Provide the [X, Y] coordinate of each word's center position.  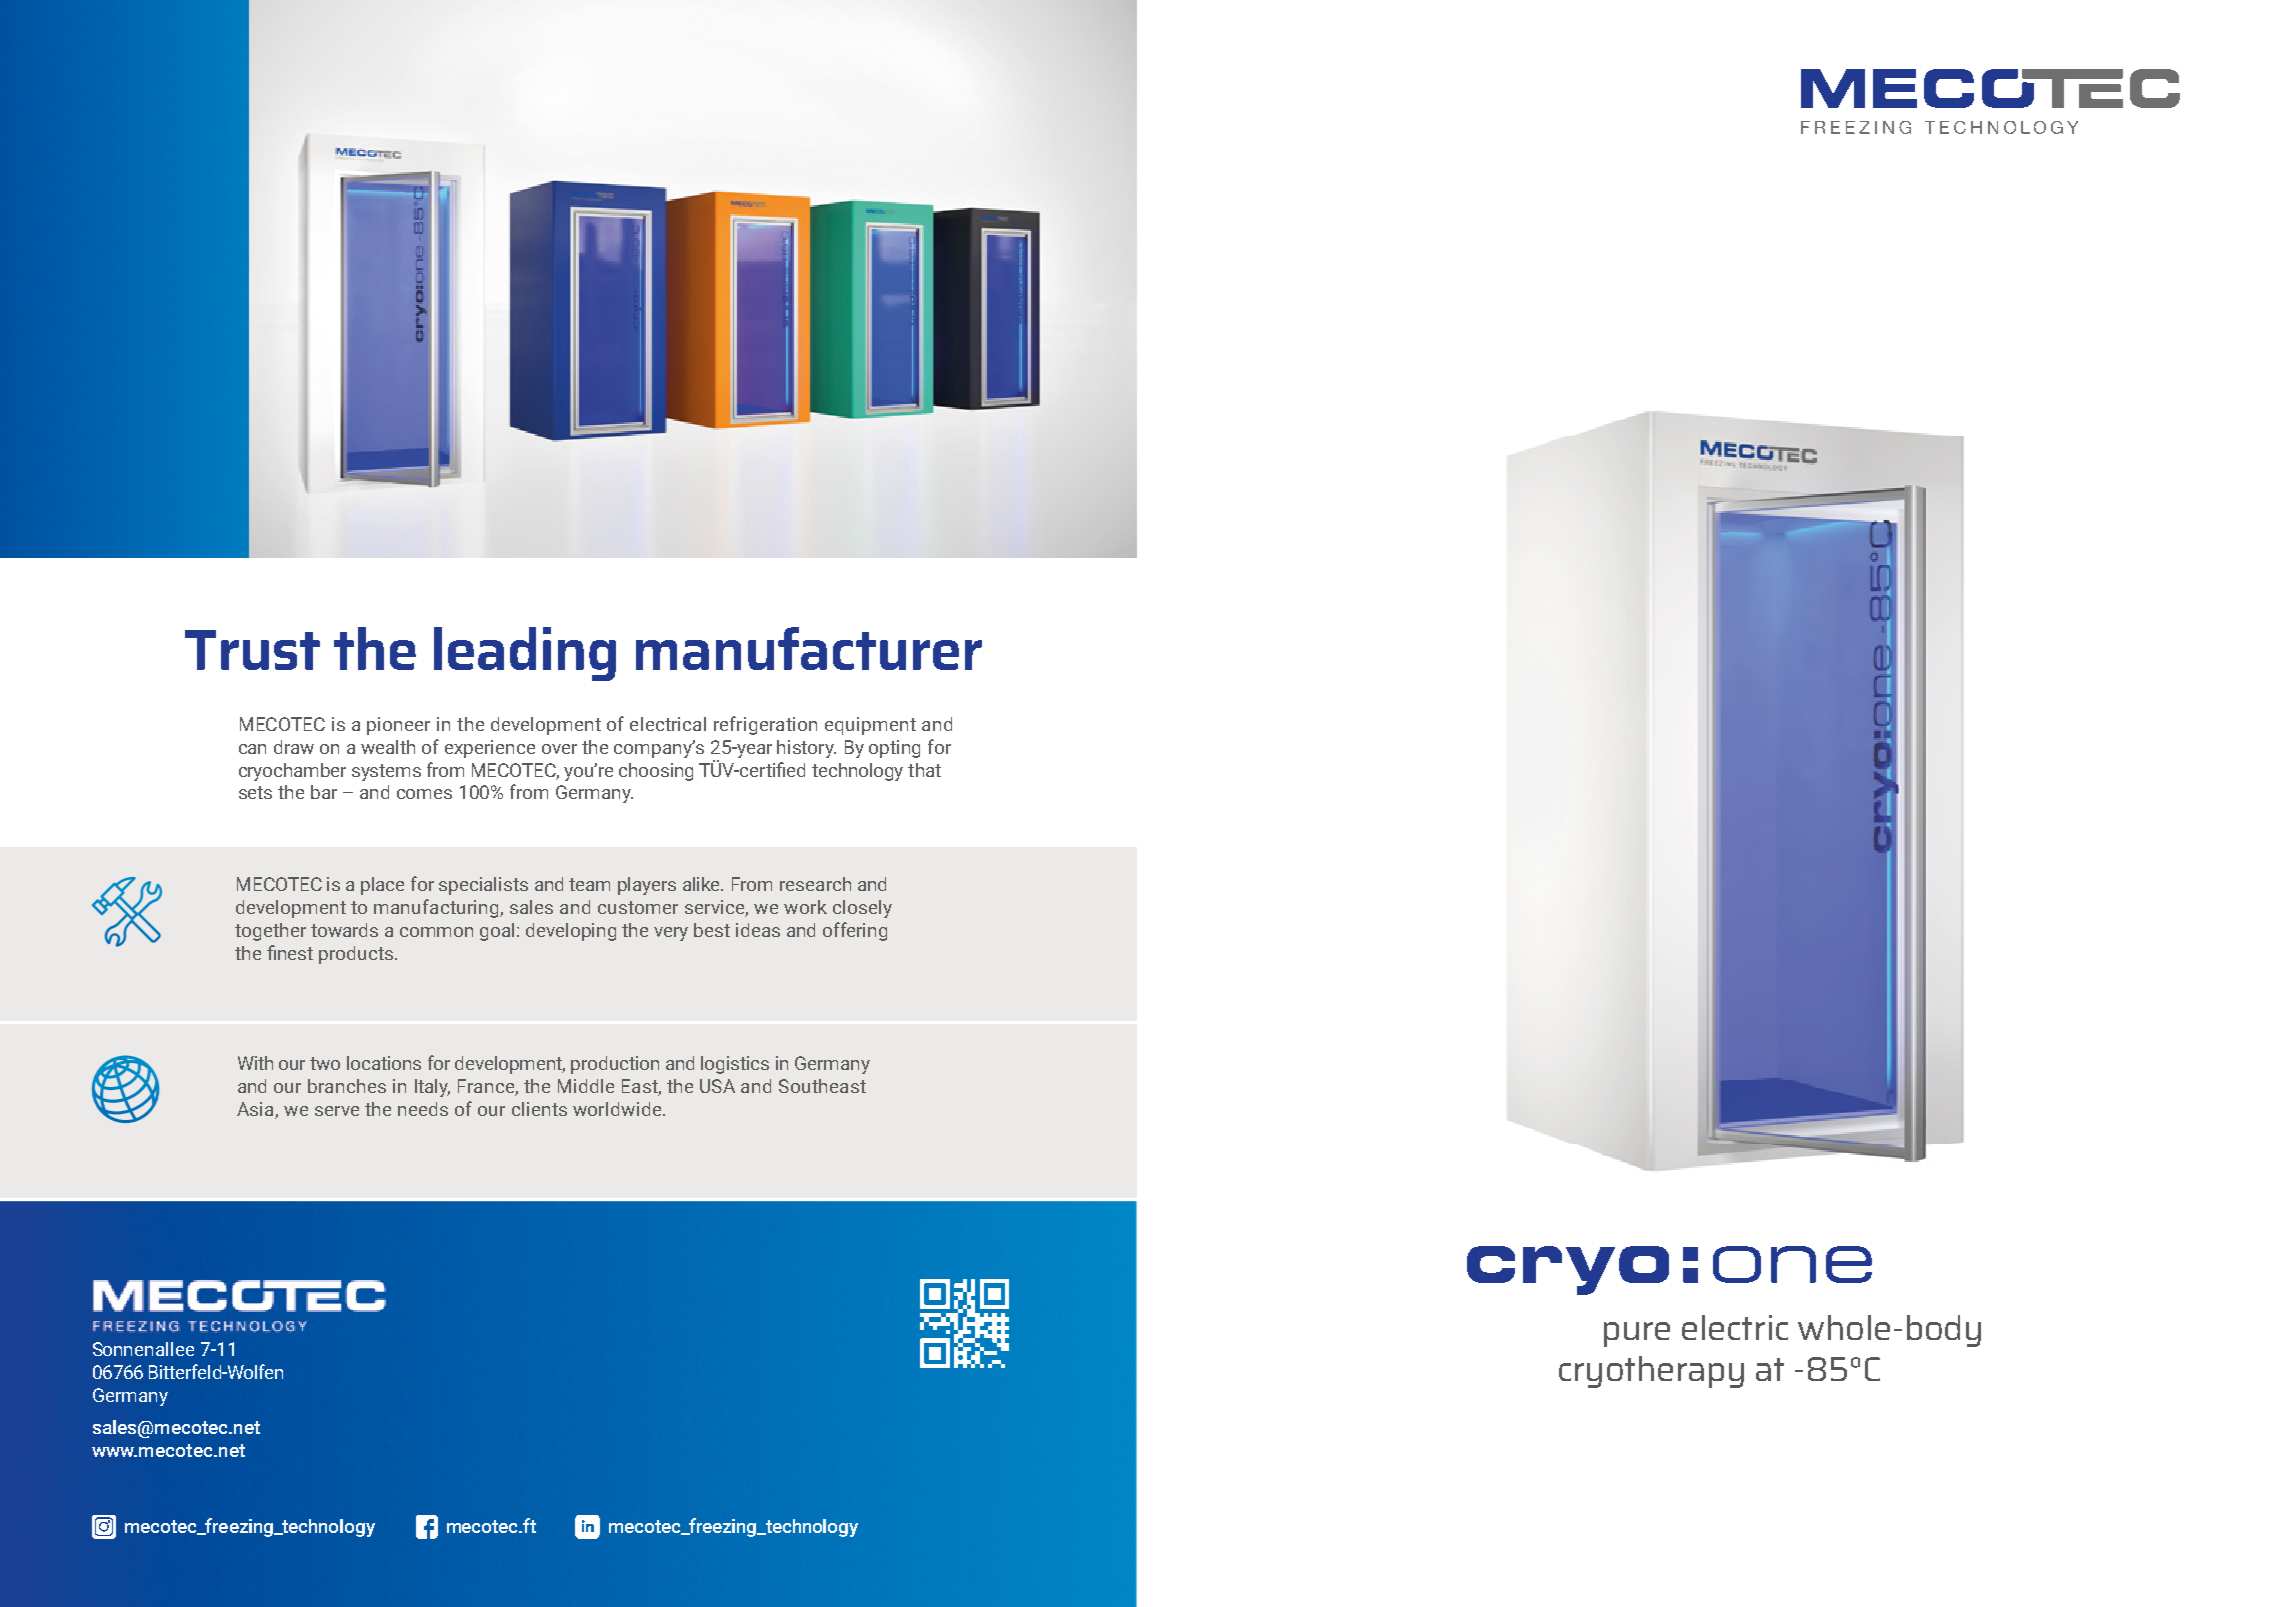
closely [862, 909]
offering [855, 931]
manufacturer [809, 648]
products [357, 955]
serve [337, 1111]
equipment [870, 726]
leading [525, 654]
